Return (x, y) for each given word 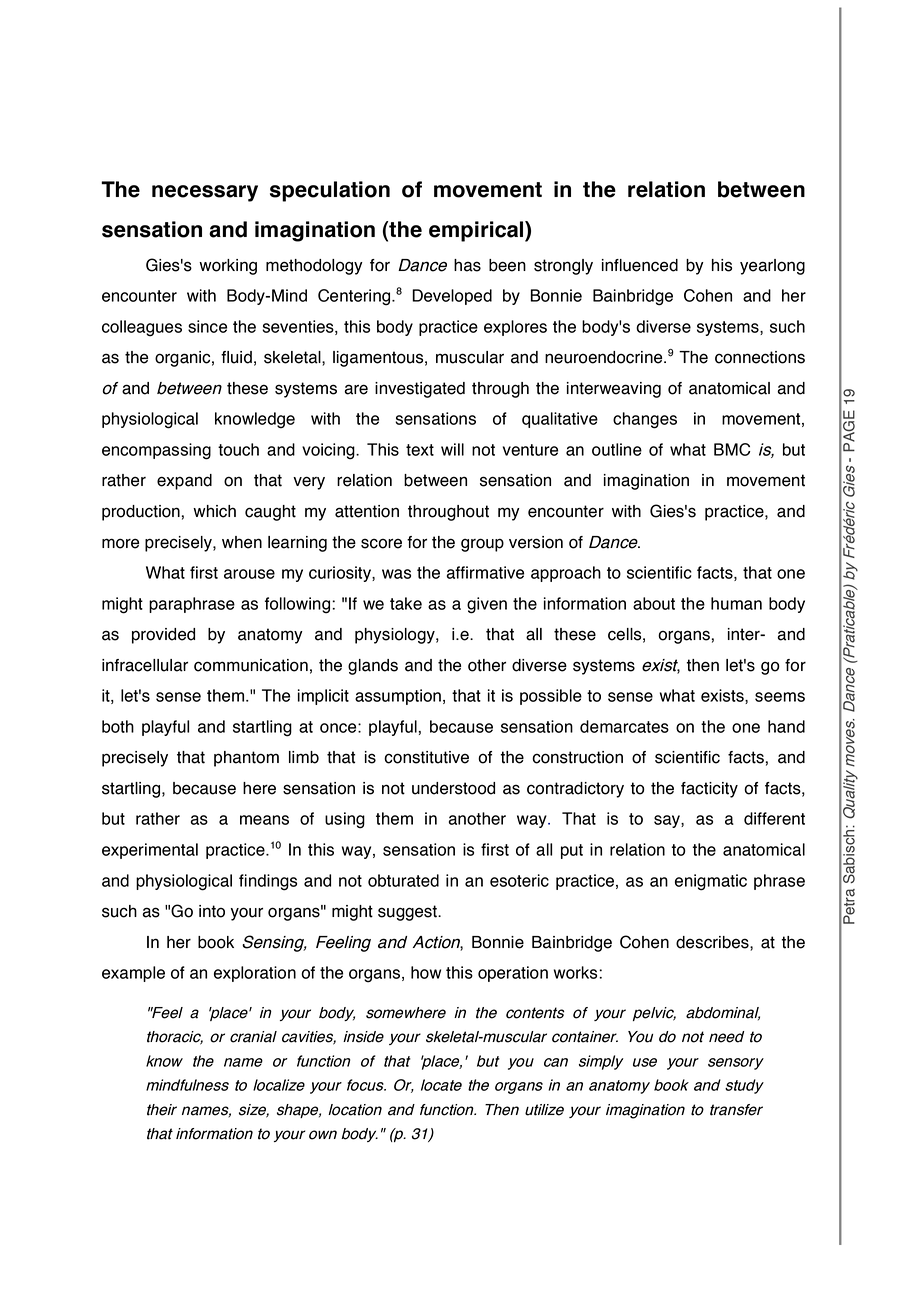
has (467, 265)
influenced (640, 265)
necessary (205, 193)
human (736, 603)
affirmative (485, 572)
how (426, 972)
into (212, 911)
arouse (249, 574)
